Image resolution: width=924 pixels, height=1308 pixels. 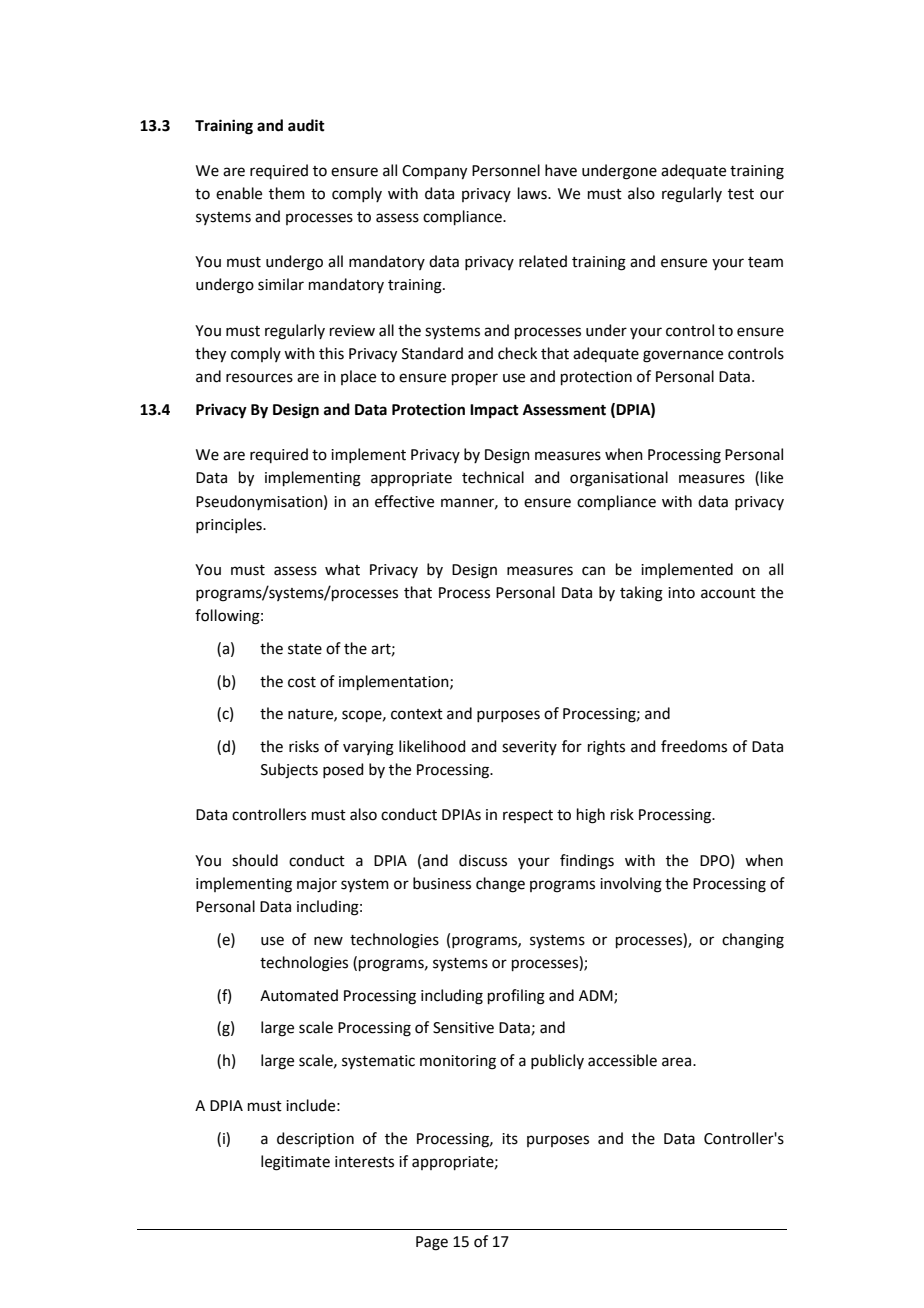 What do you see at coordinates (681, 593) in the screenshot?
I see `into` at bounding box center [681, 593].
